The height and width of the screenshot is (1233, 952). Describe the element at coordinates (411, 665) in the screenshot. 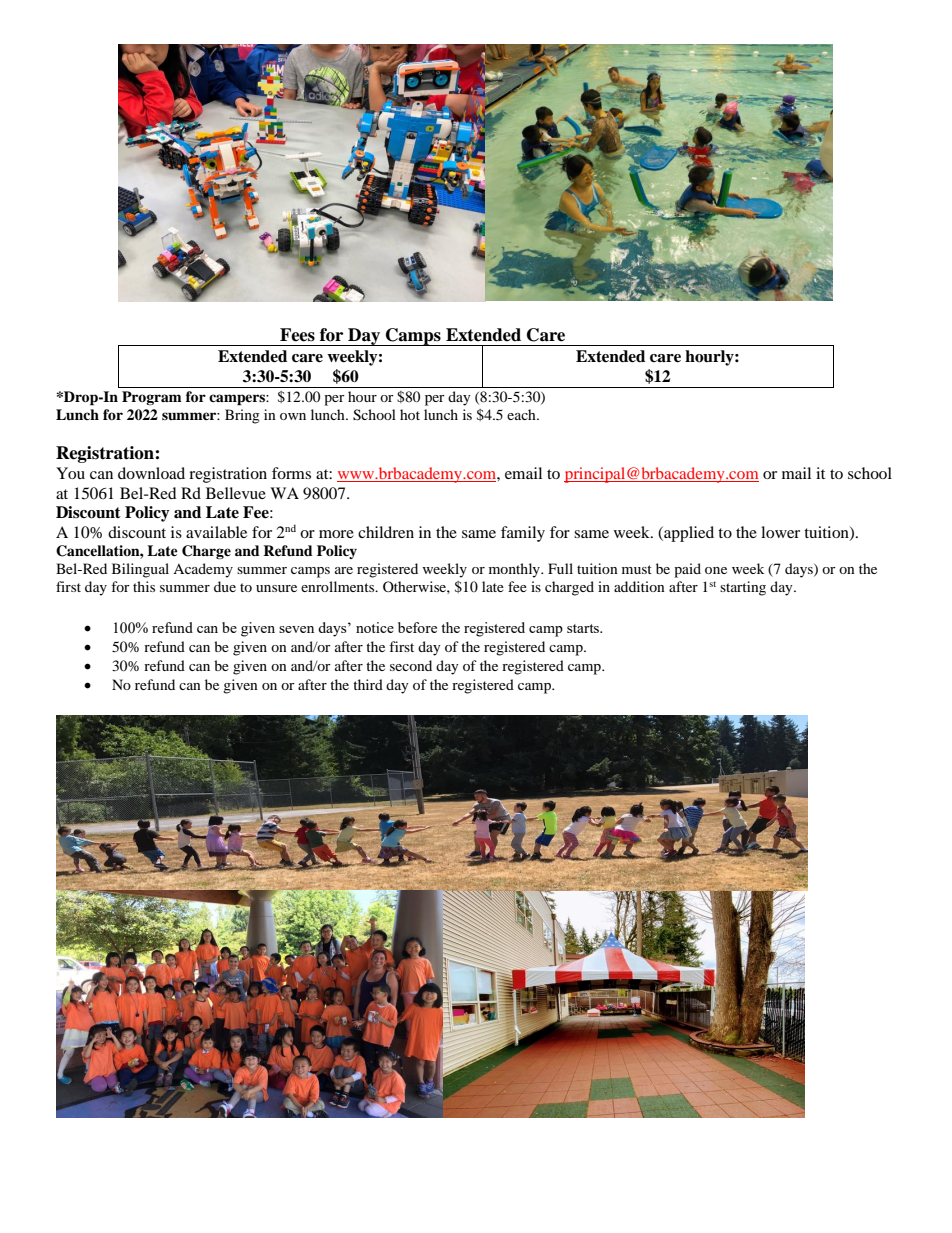

I see `second` at that location.
